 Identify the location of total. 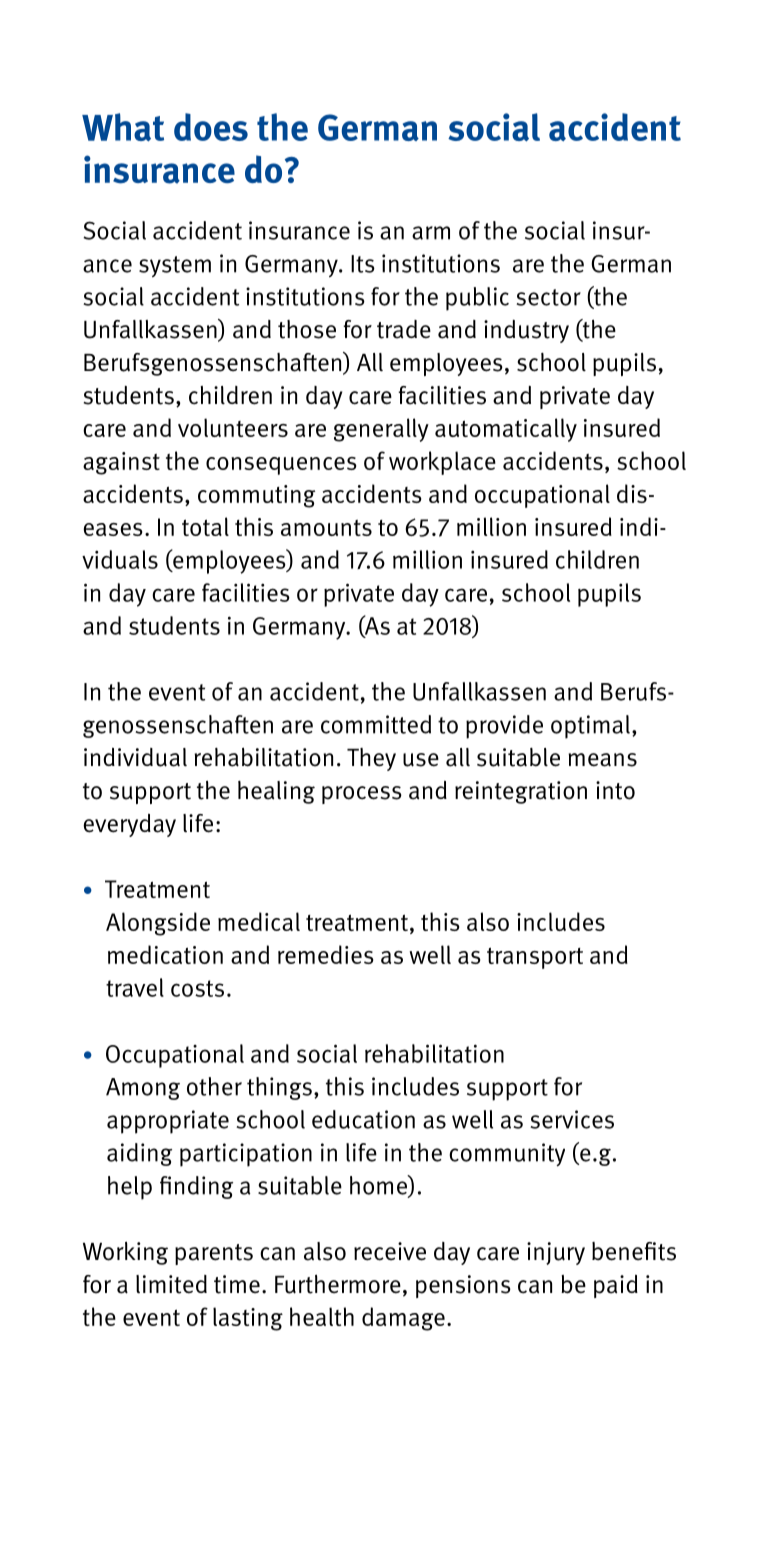
(205, 526).
